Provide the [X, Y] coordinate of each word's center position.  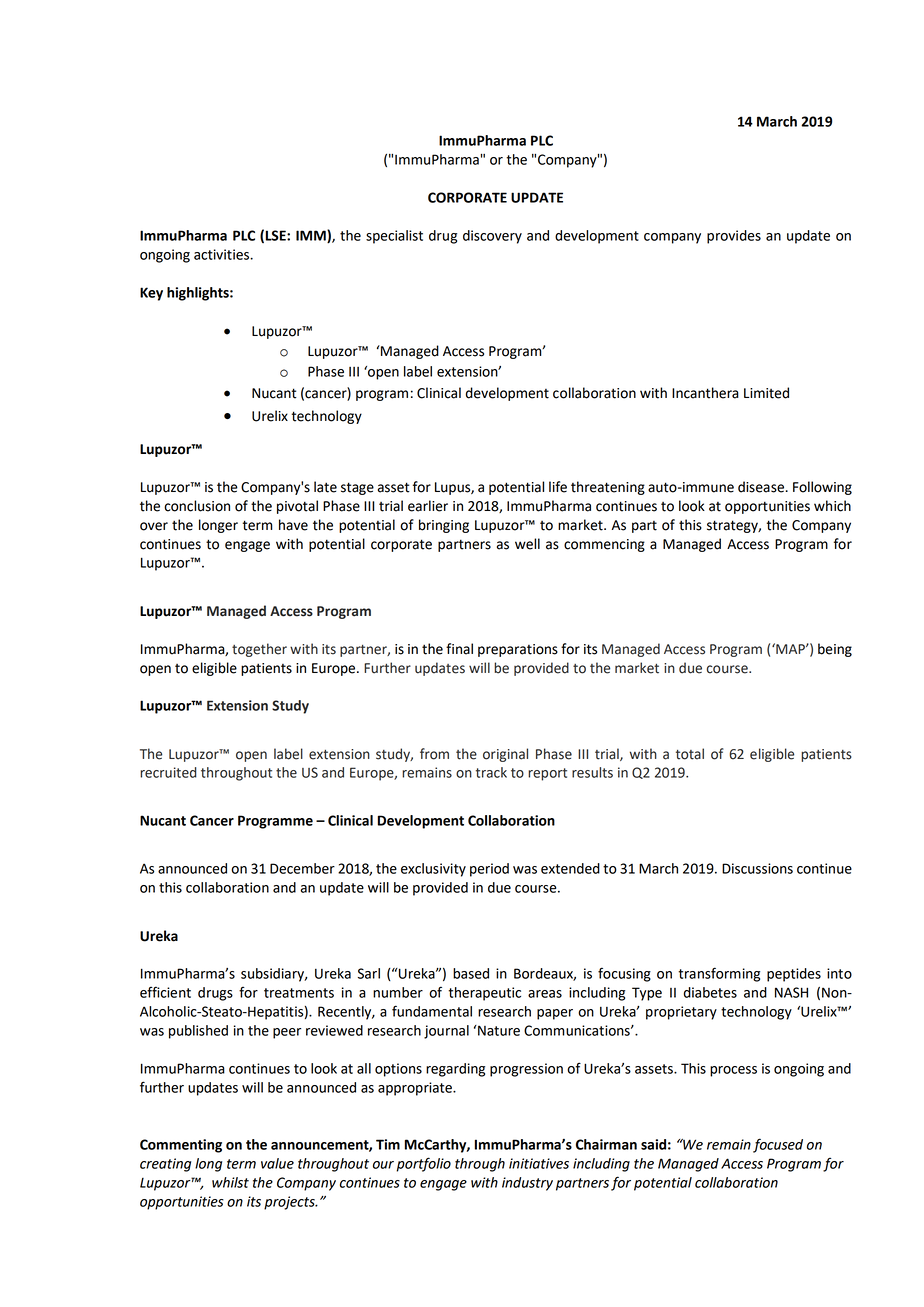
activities [222, 254]
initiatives [539, 1163]
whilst [230, 1182]
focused [778, 1145]
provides [734, 237]
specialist [394, 237]
